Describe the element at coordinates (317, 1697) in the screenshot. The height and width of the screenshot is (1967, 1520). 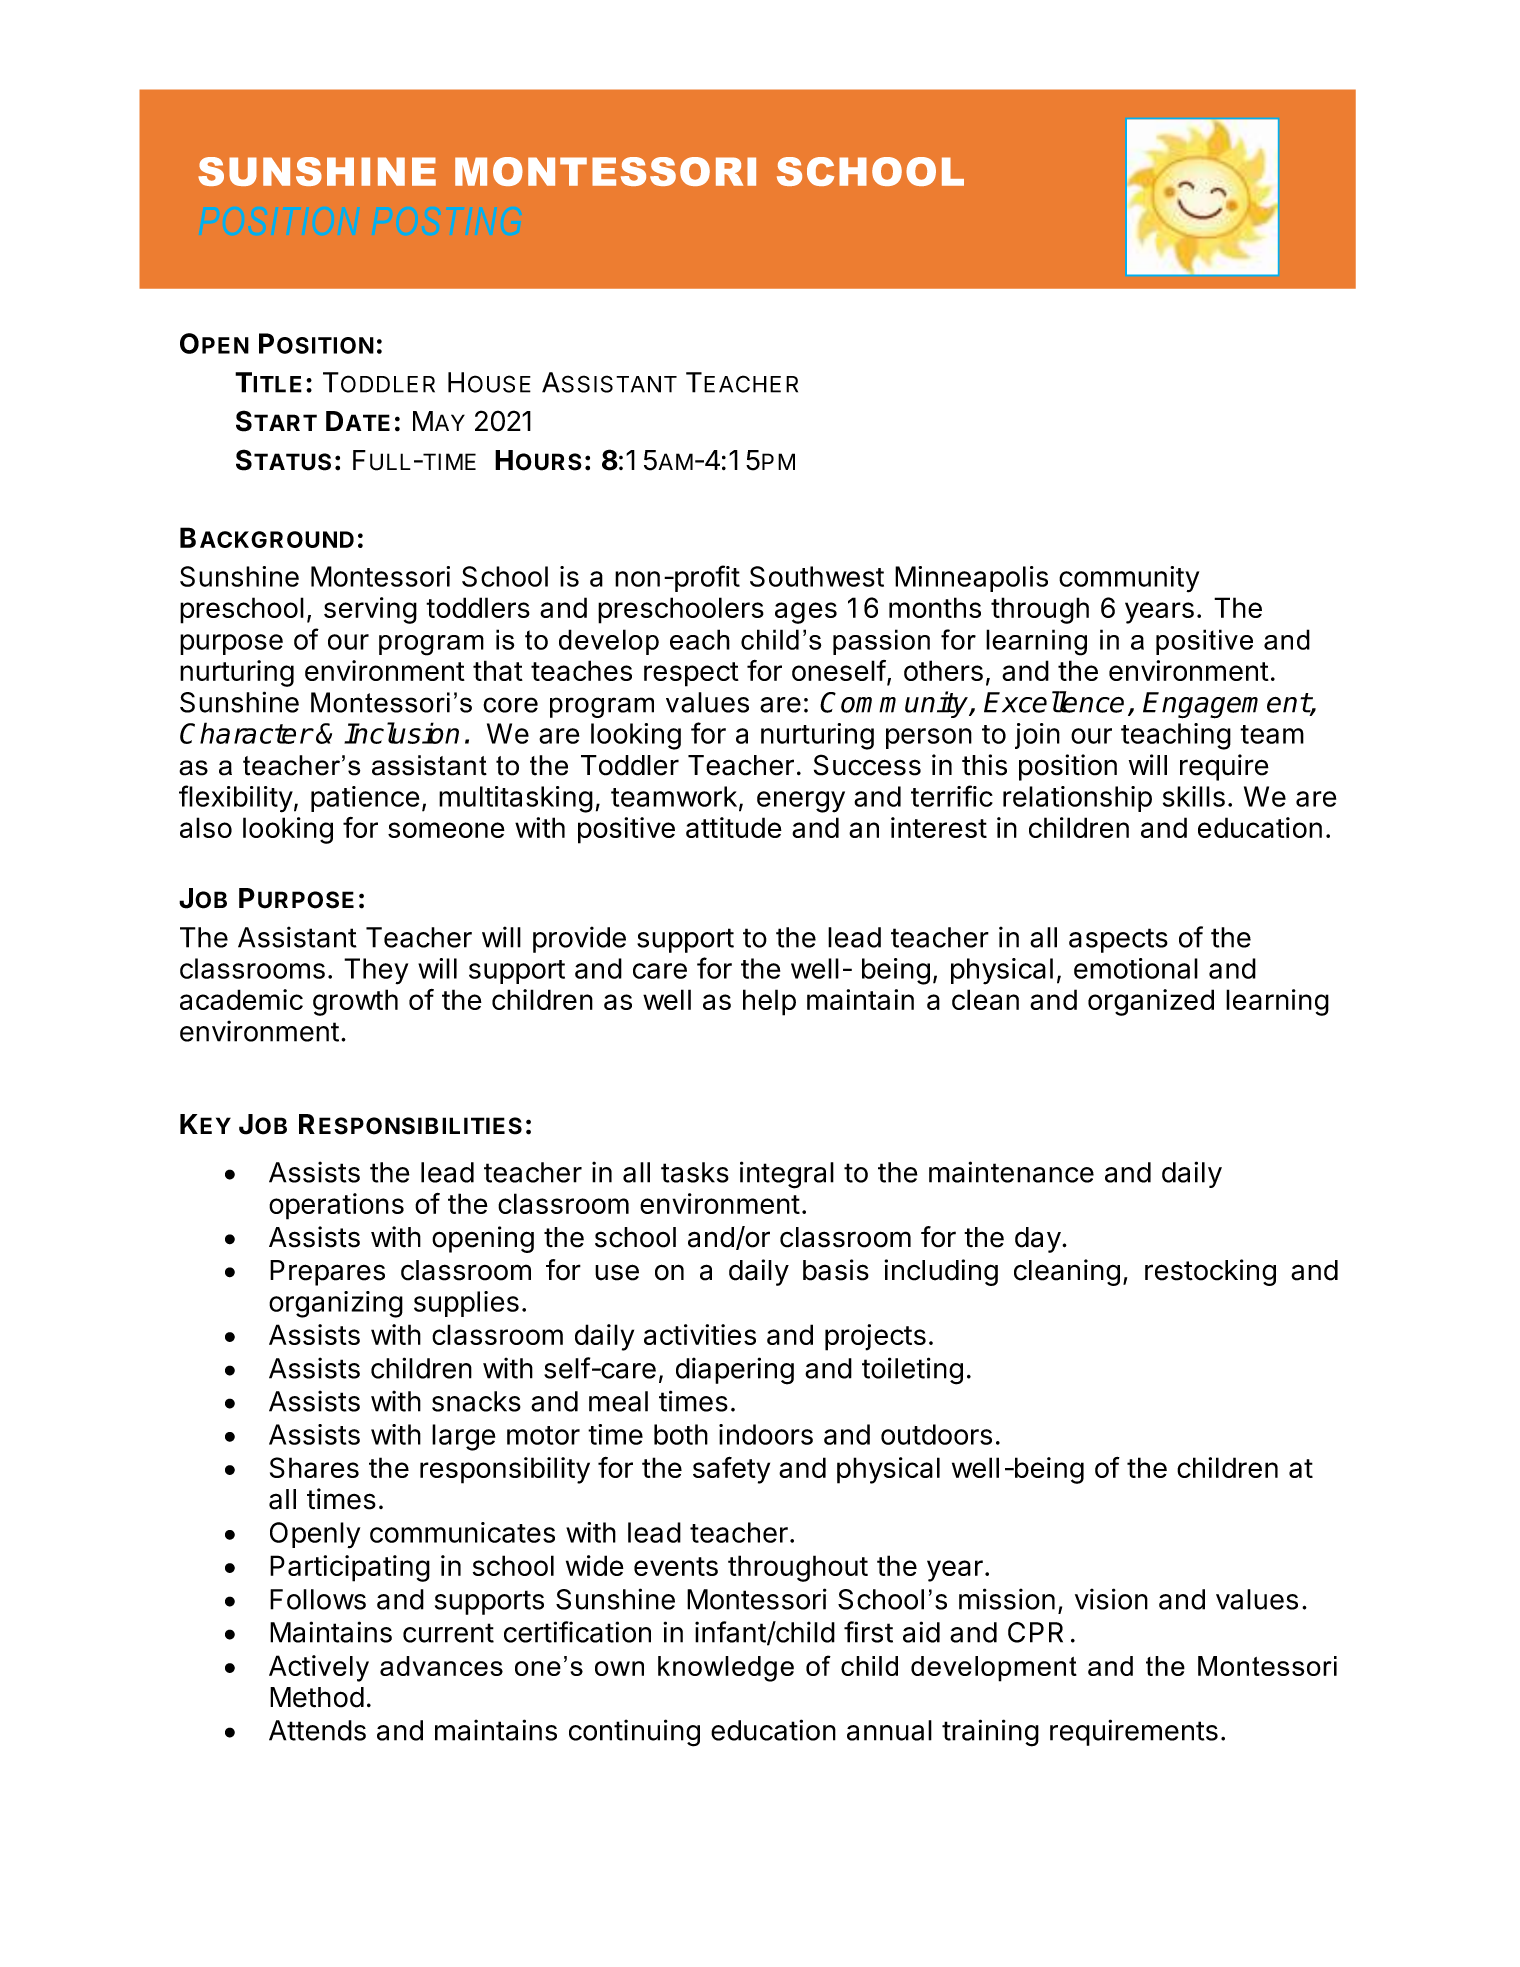
I see `Method` at that location.
